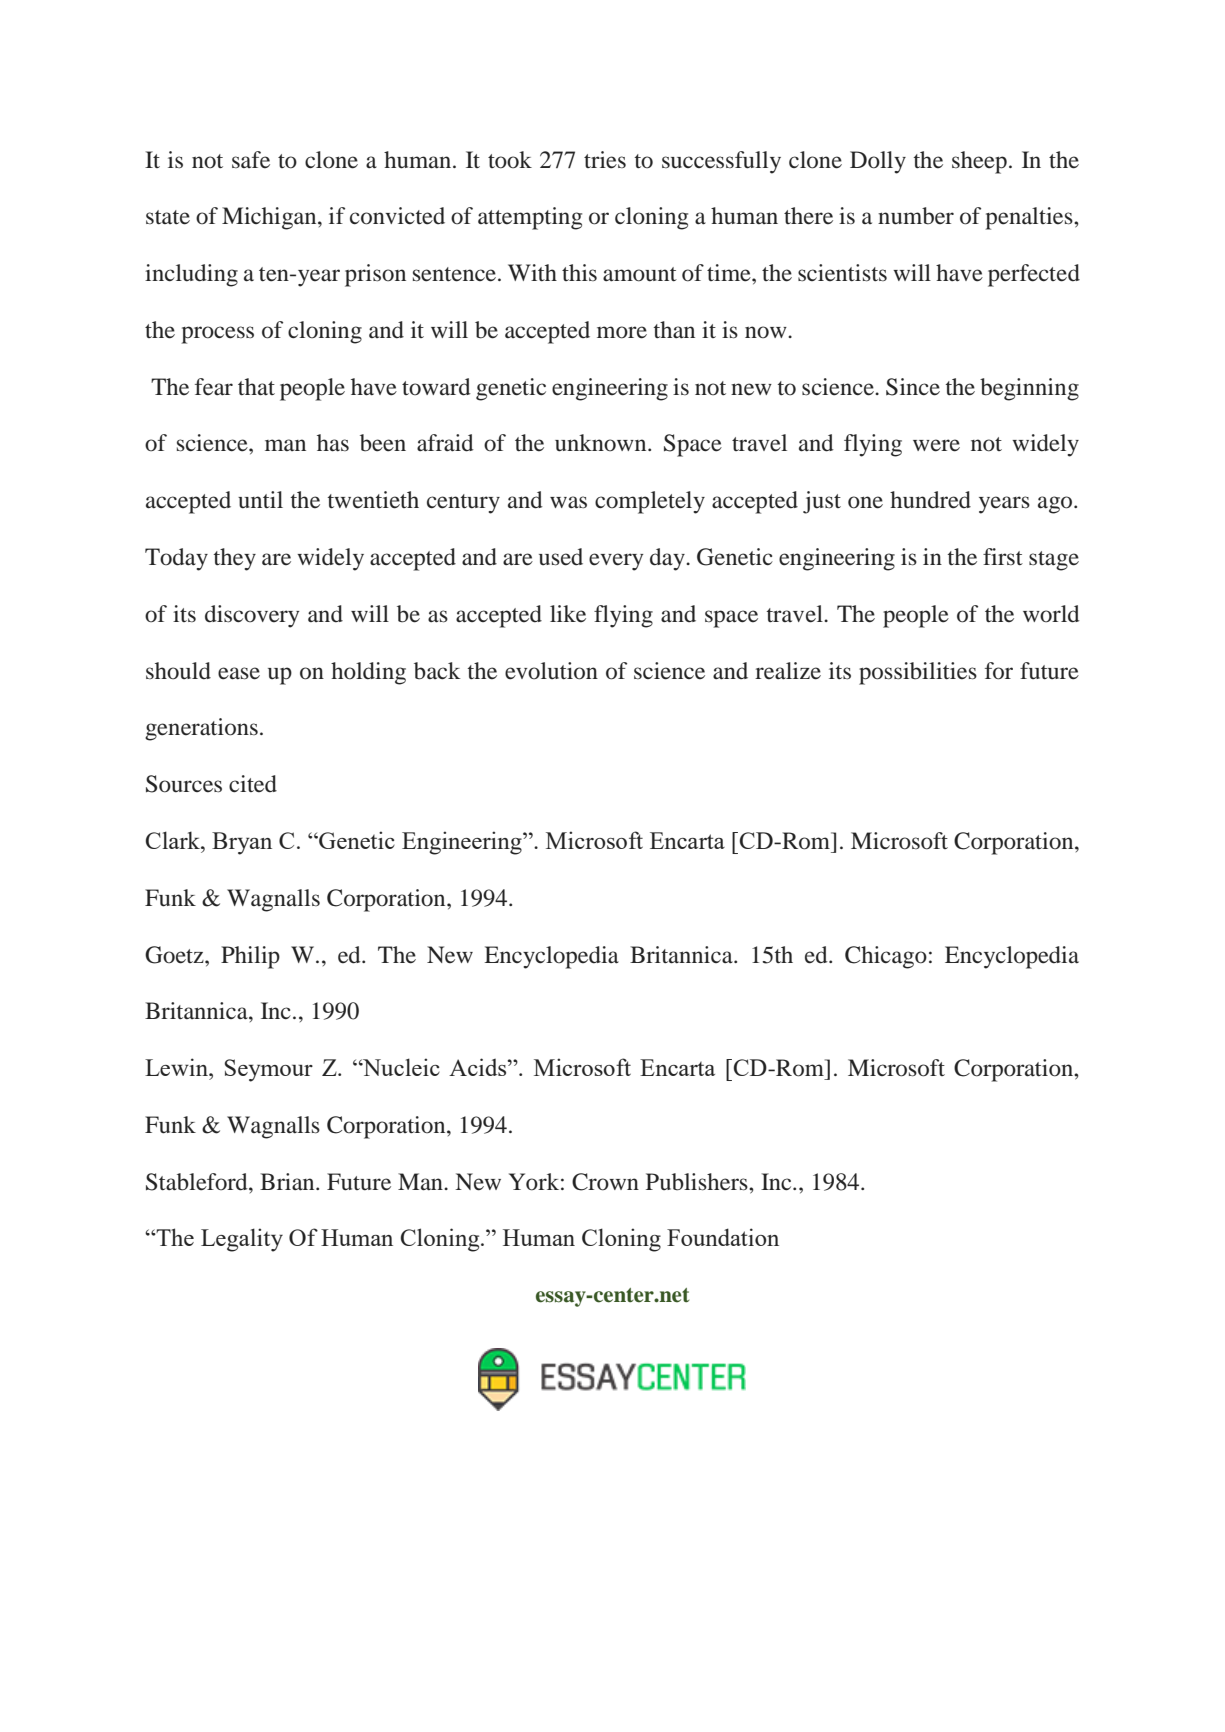 The width and height of the screenshot is (1225, 1732). I want to click on evolution, so click(551, 671).
